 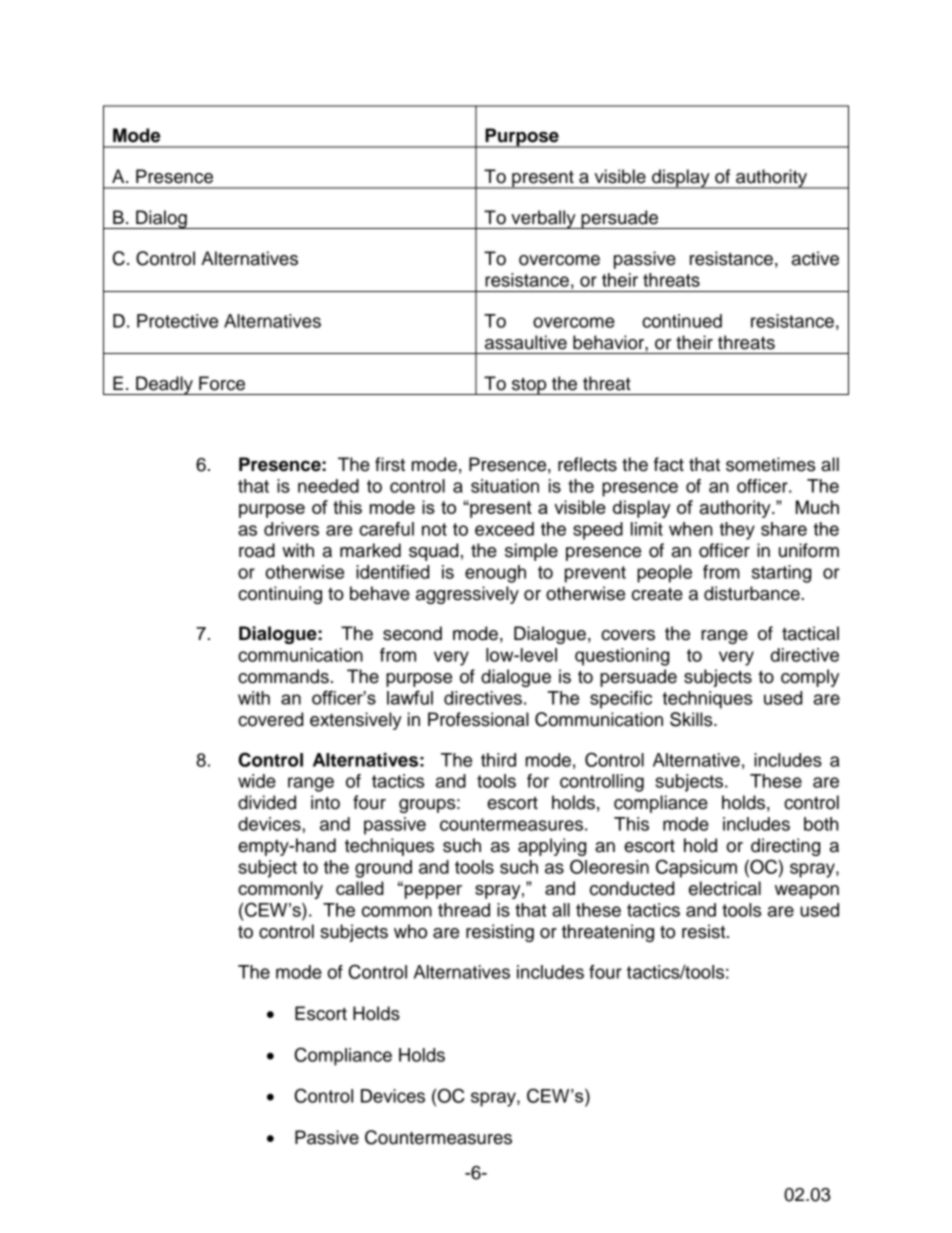 I want to click on thread, so click(x=464, y=910).
